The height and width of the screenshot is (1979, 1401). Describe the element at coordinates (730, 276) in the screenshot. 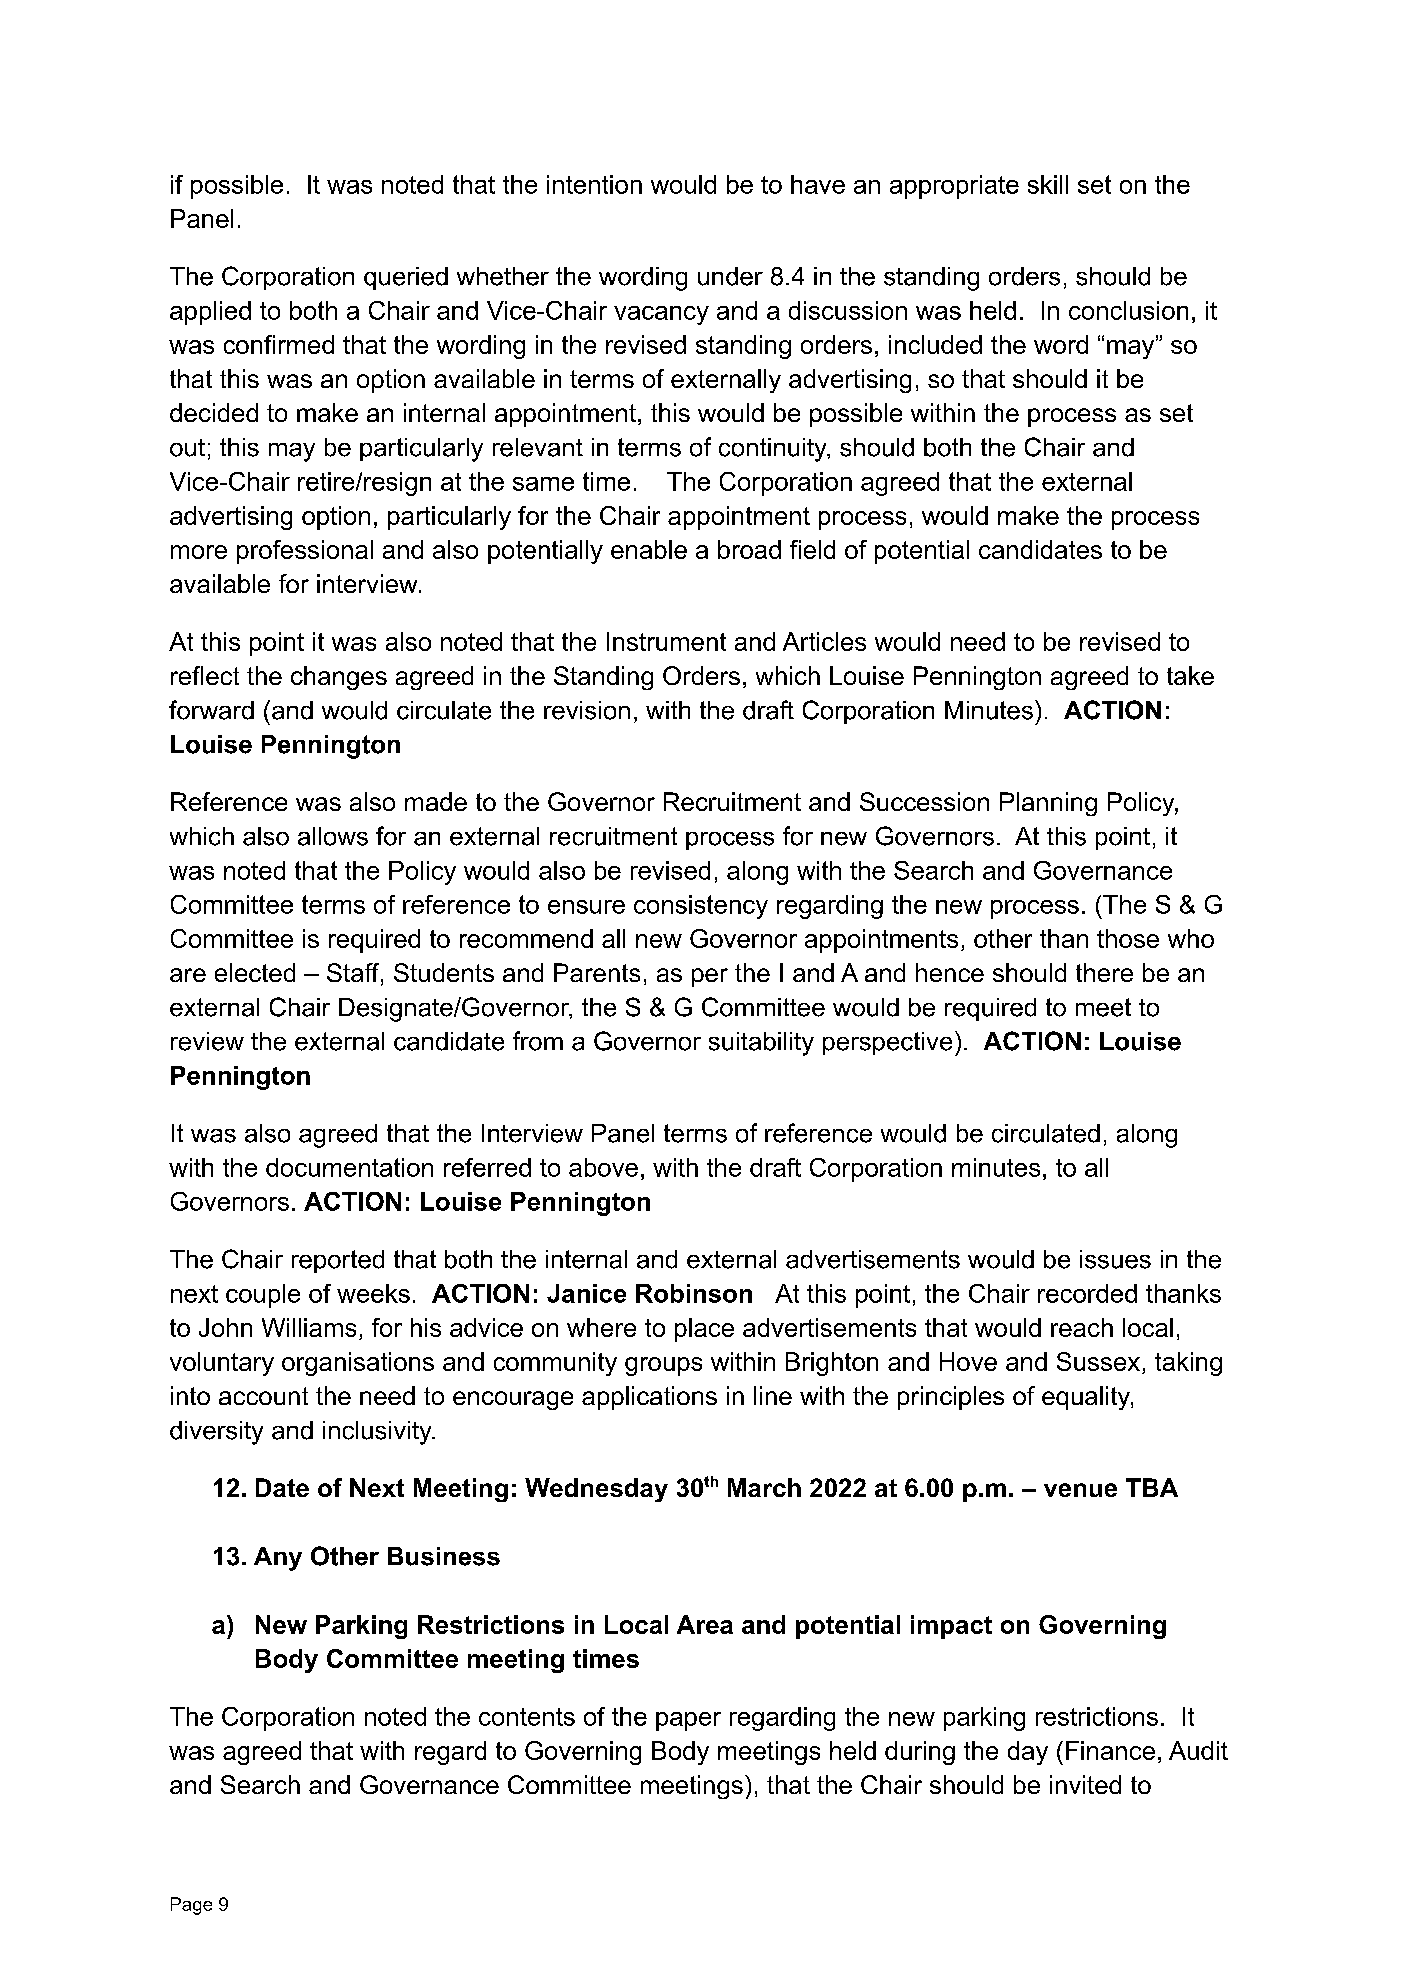

I see `under` at that location.
